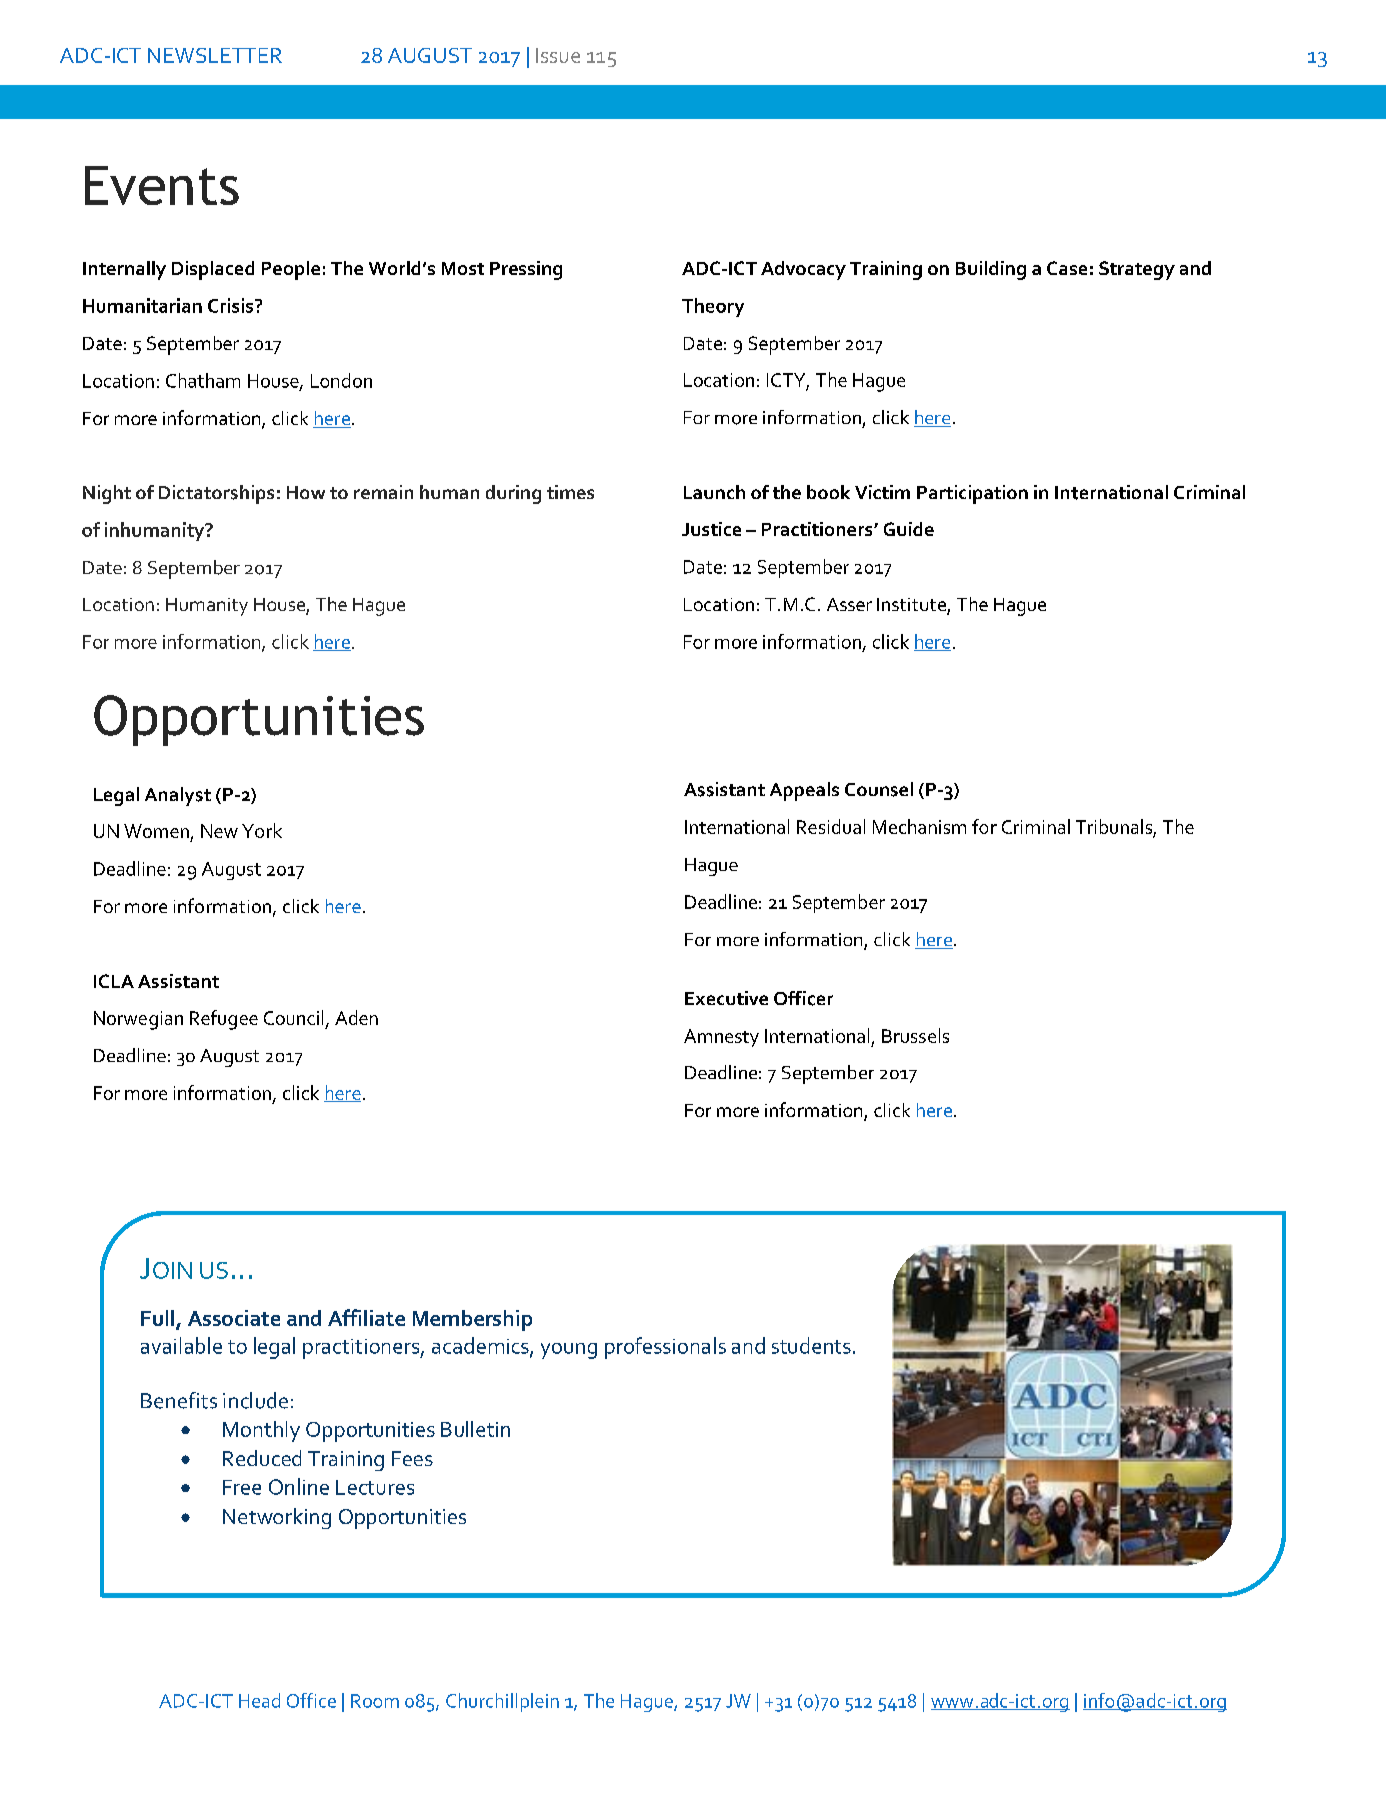 This screenshot has width=1386, height=1794. What do you see at coordinates (721, 1038) in the screenshot?
I see `Amnesty` at bounding box center [721, 1038].
